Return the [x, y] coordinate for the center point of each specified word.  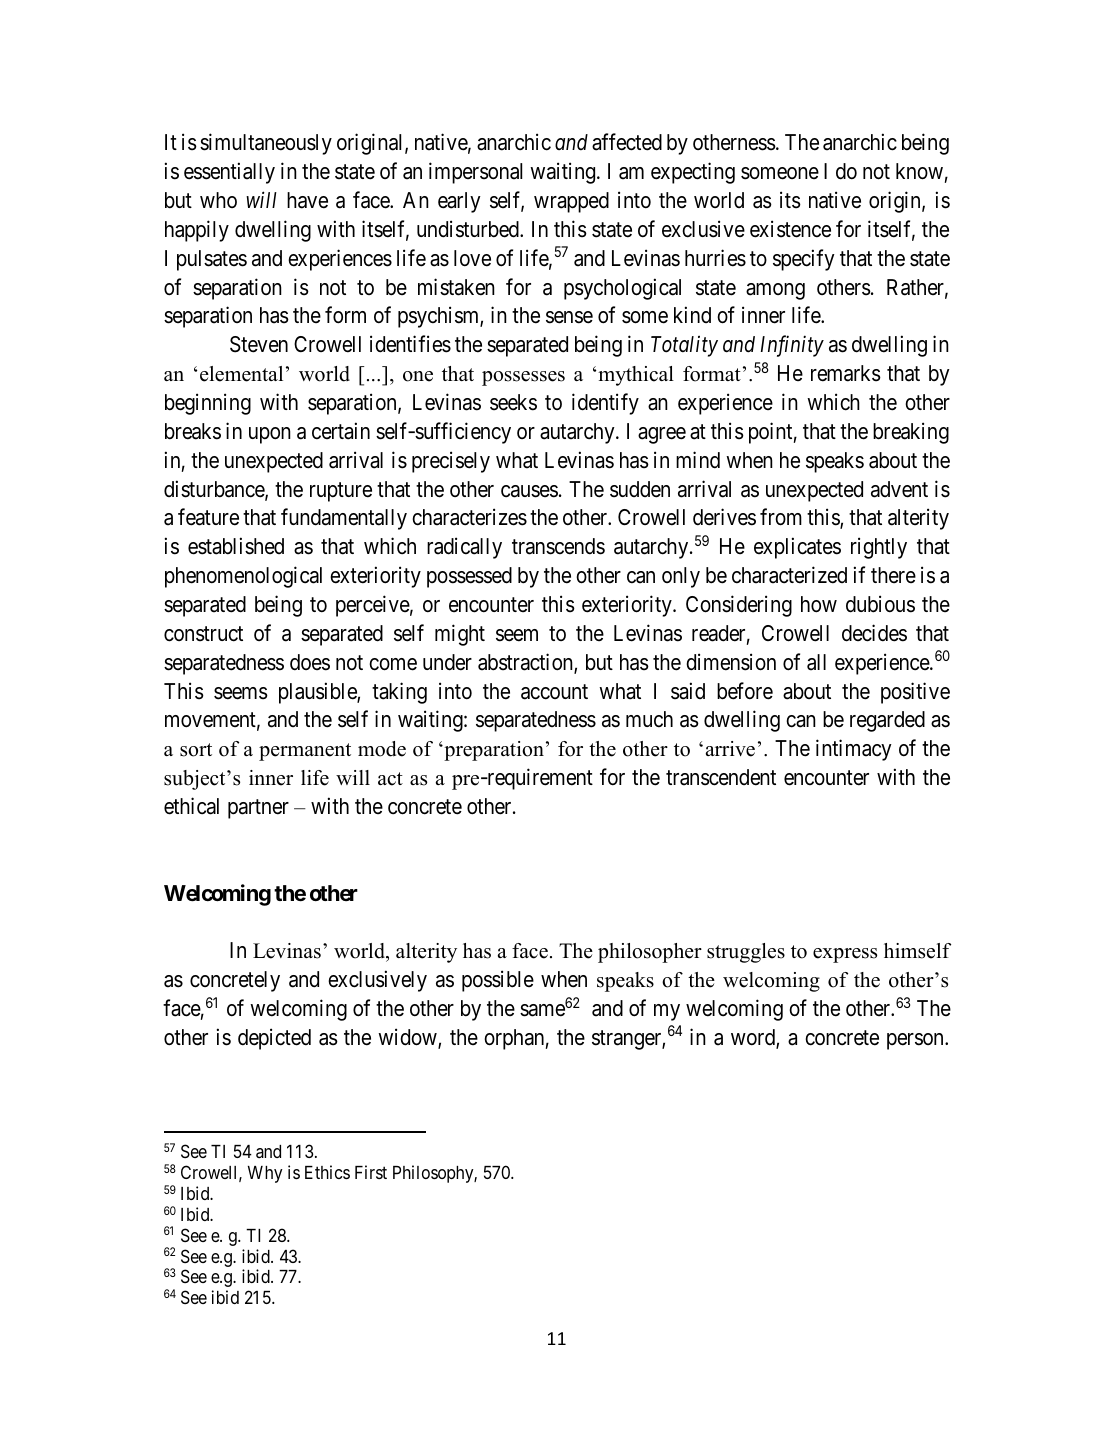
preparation [493, 751]
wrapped [571, 202]
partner [258, 809]
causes [529, 491]
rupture [341, 492]
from [781, 517]
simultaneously [266, 144]
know [919, 171]
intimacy [854, 750]
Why [265, 1174]
